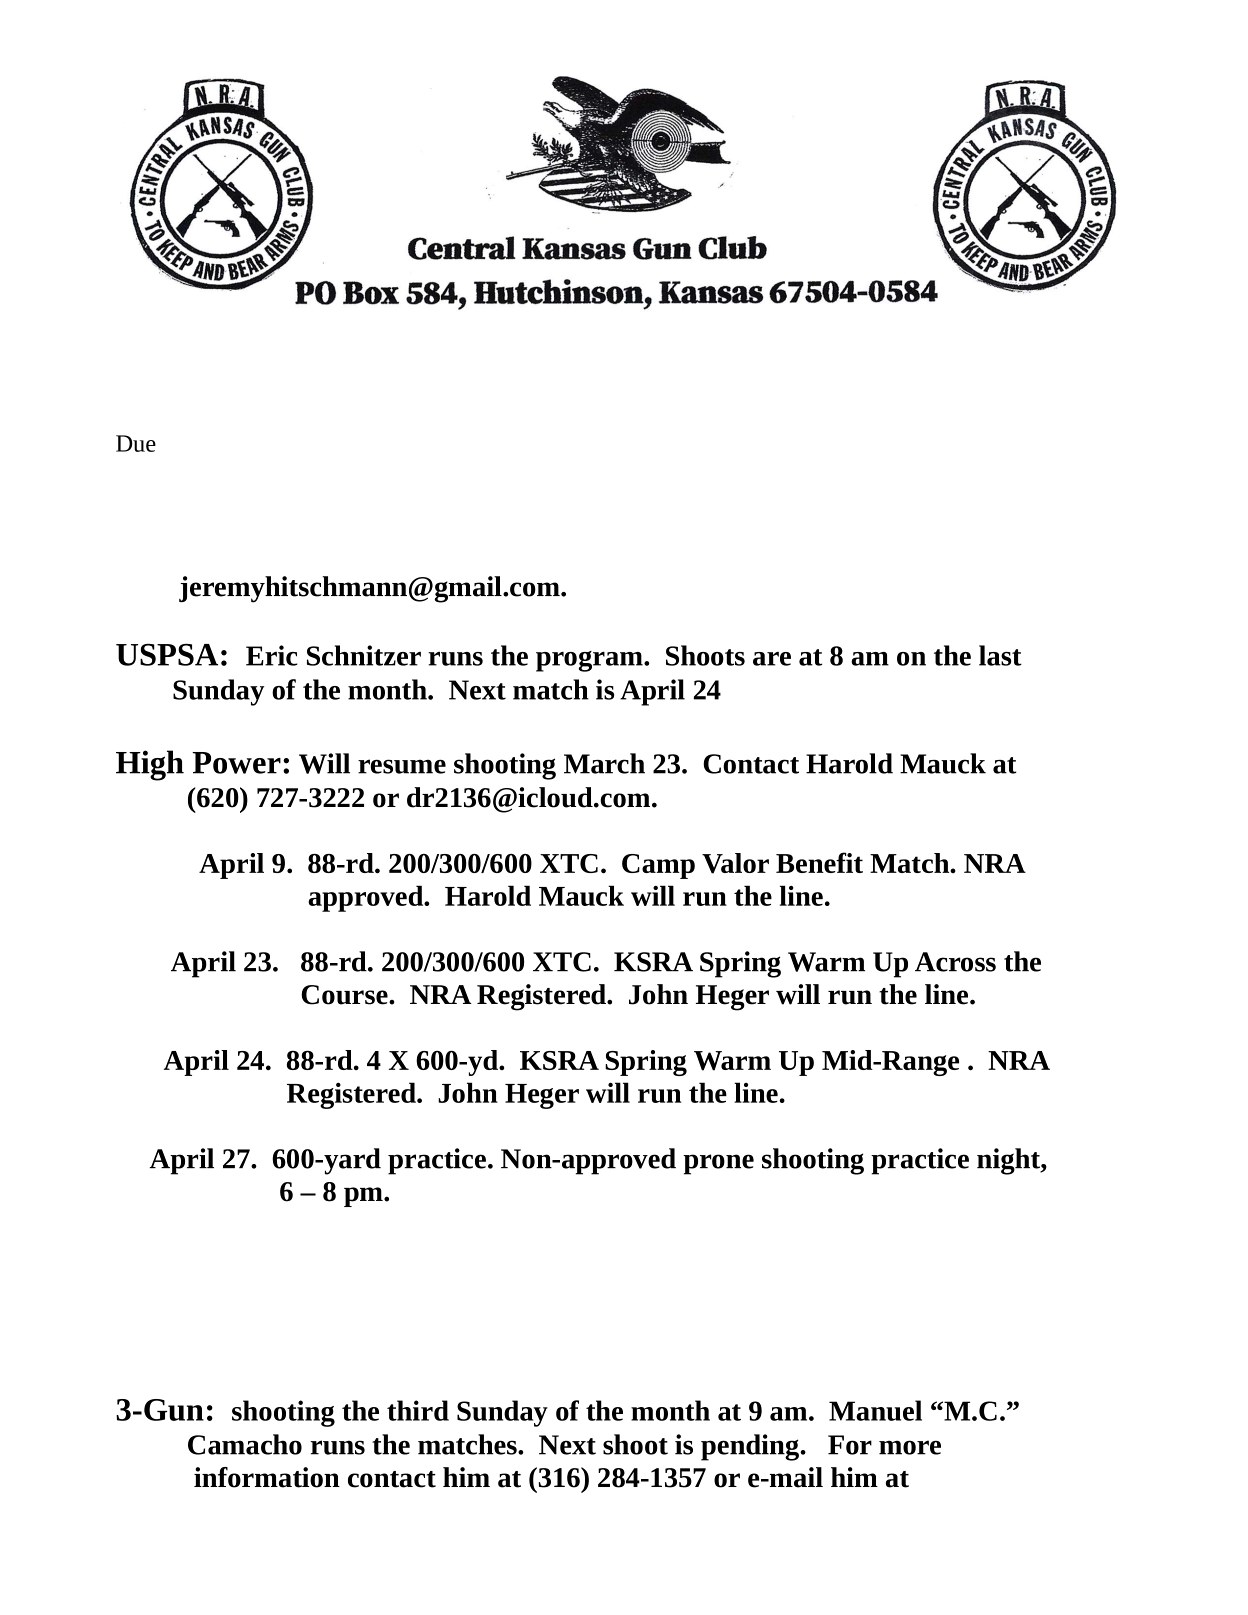  What do you see at coordinates (345, 995) in the image?
I see `Course` at bounding box center [345, 995].
